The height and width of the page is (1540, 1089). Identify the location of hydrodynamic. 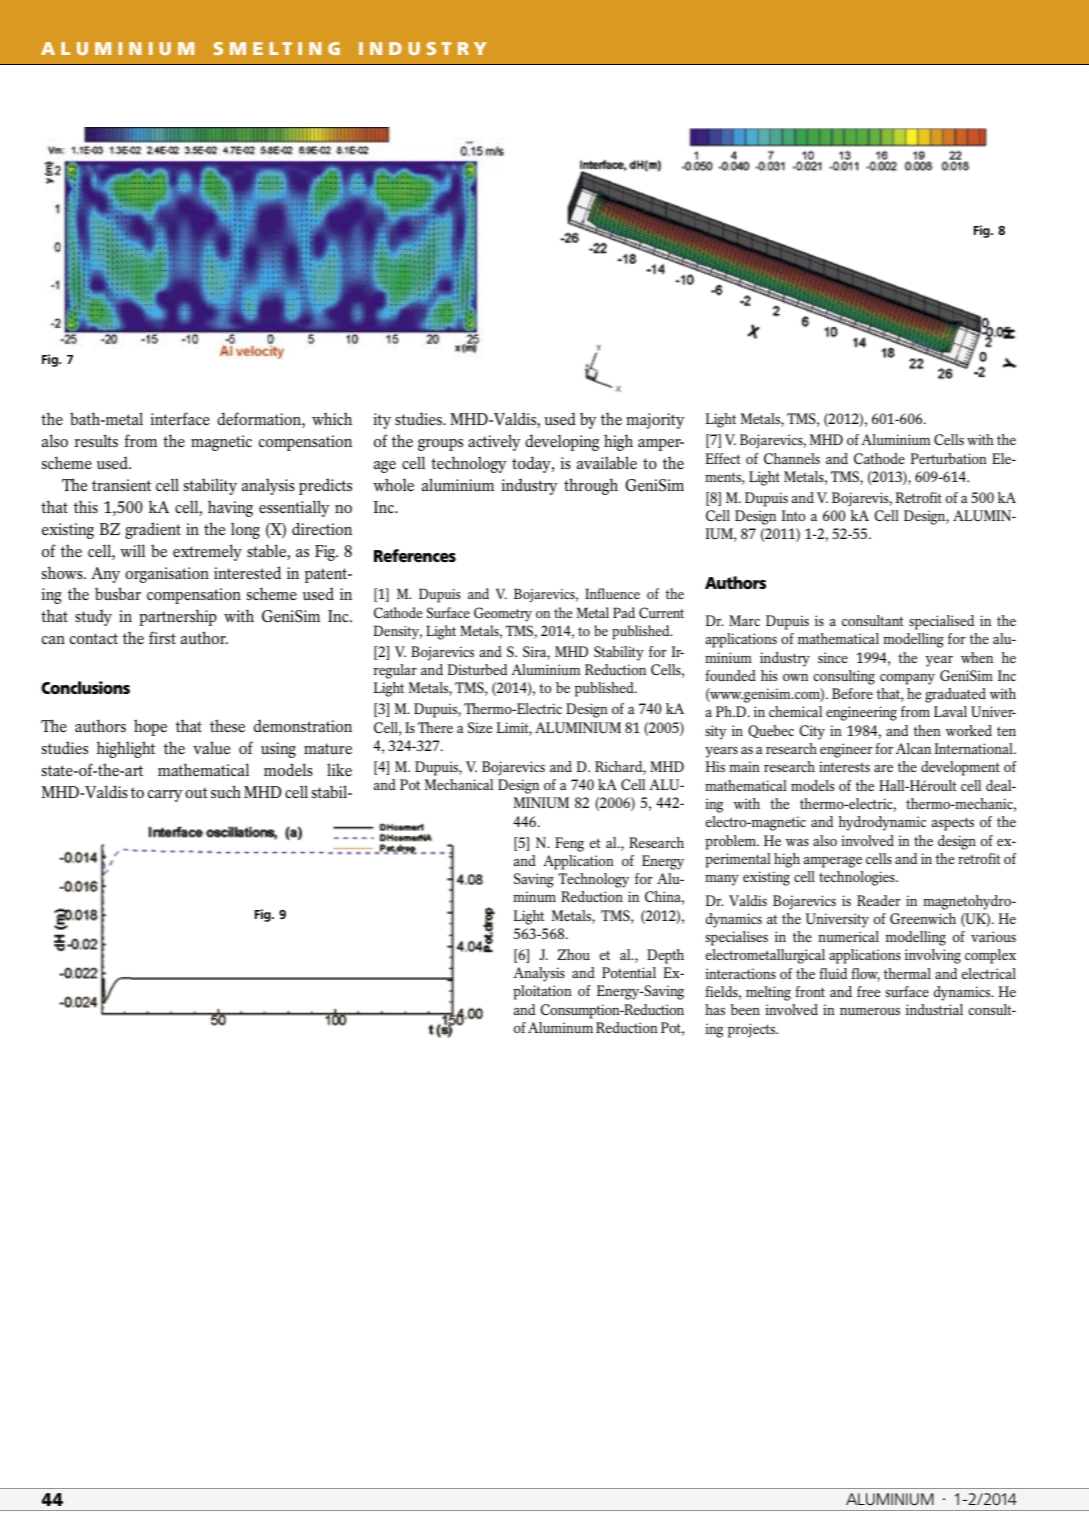
(882, 823).
